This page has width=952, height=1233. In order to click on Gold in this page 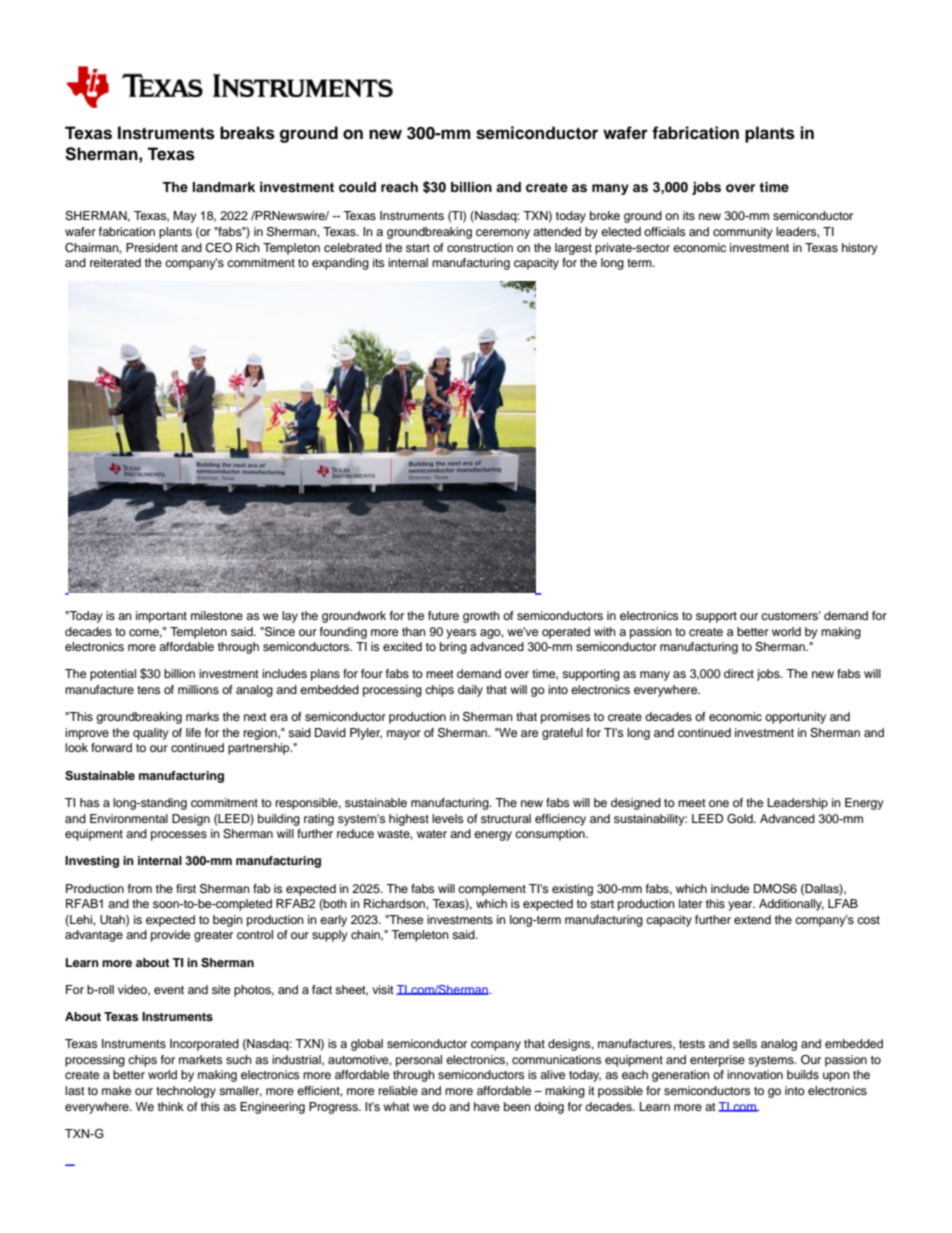, I will do `click(741, 819)`.
